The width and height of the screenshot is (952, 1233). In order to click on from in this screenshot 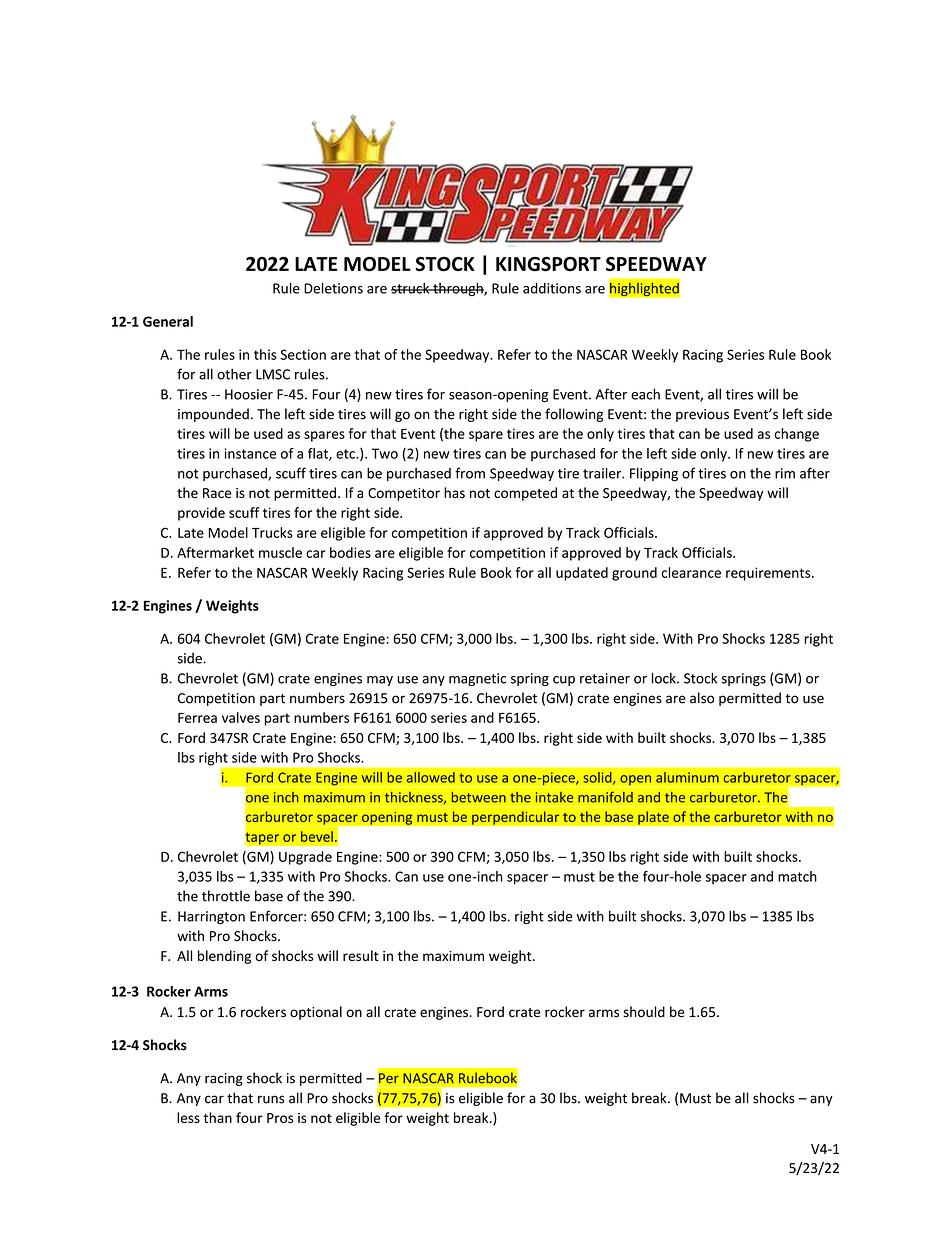, I will do `click(470, 473)`.
